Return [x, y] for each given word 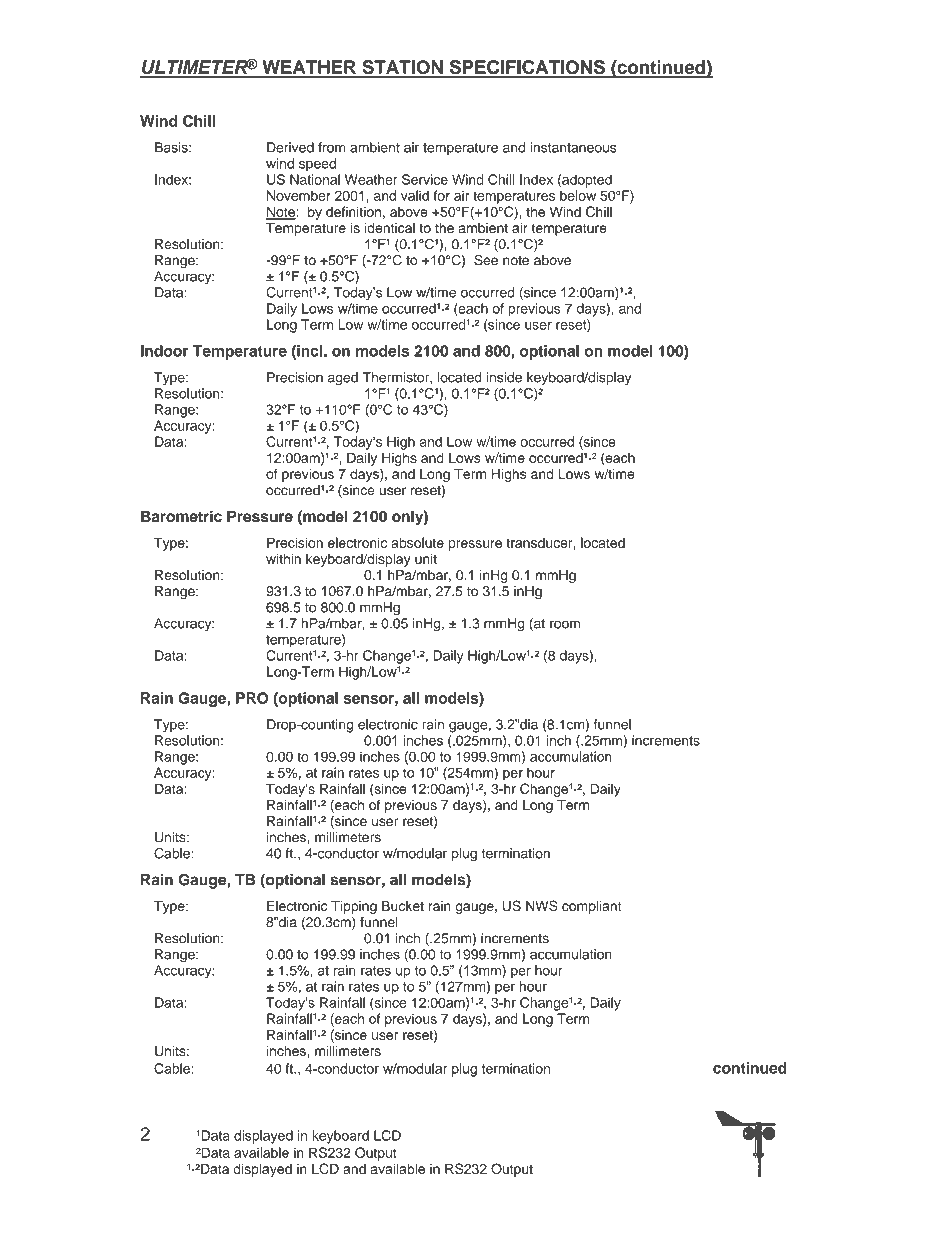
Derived [290, 147]
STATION [402, 68]
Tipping [354, 907]
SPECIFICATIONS [527, 68]
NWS [542, 905]
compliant [592, 907]
